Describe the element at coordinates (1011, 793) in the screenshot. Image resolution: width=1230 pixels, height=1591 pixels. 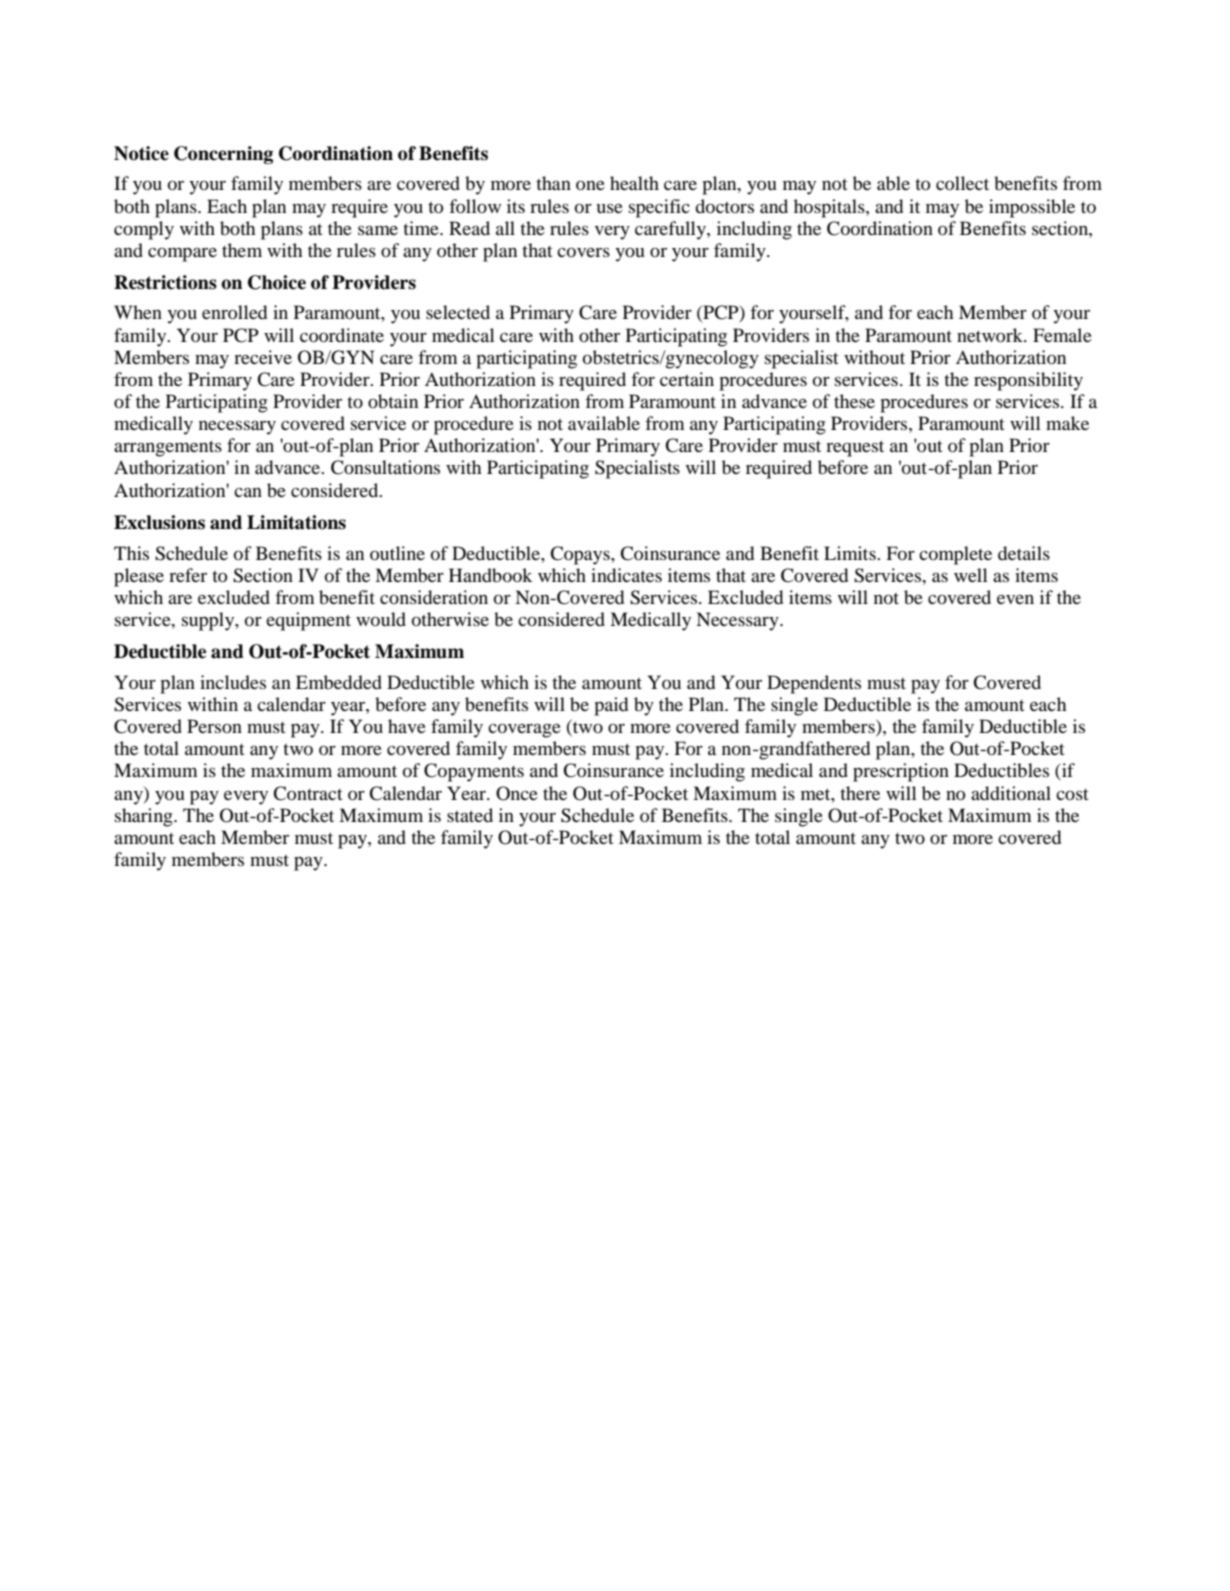
I see `additional` at that location.
